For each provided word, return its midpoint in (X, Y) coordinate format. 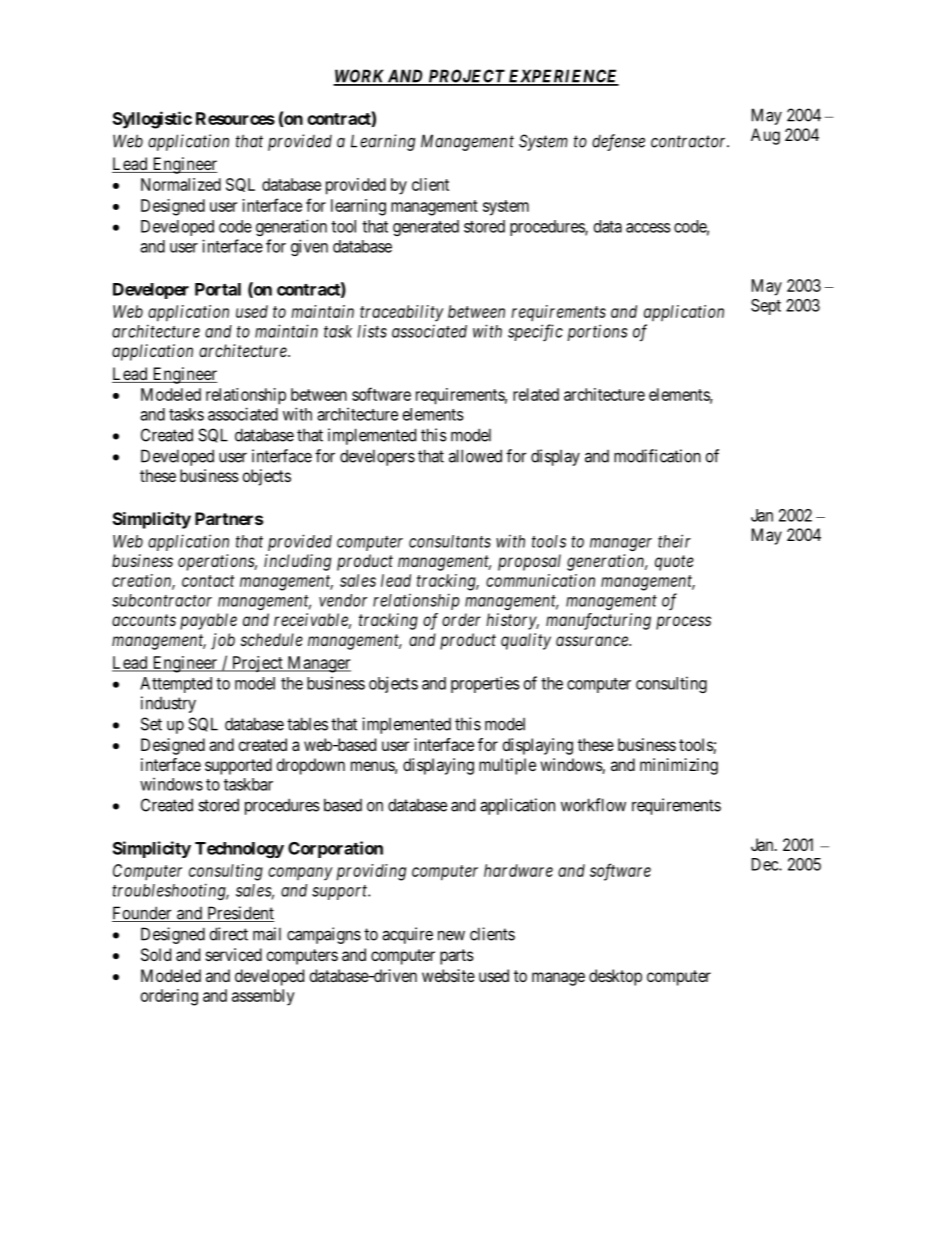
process (683, 623)
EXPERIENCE (562, 77)
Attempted (176, 685)
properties (485, 684)
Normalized (181, 184)
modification (657, 456)
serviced (234, 954)
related (536, 394)
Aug (765, 136)
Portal (218, 289)
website (448, 975)
